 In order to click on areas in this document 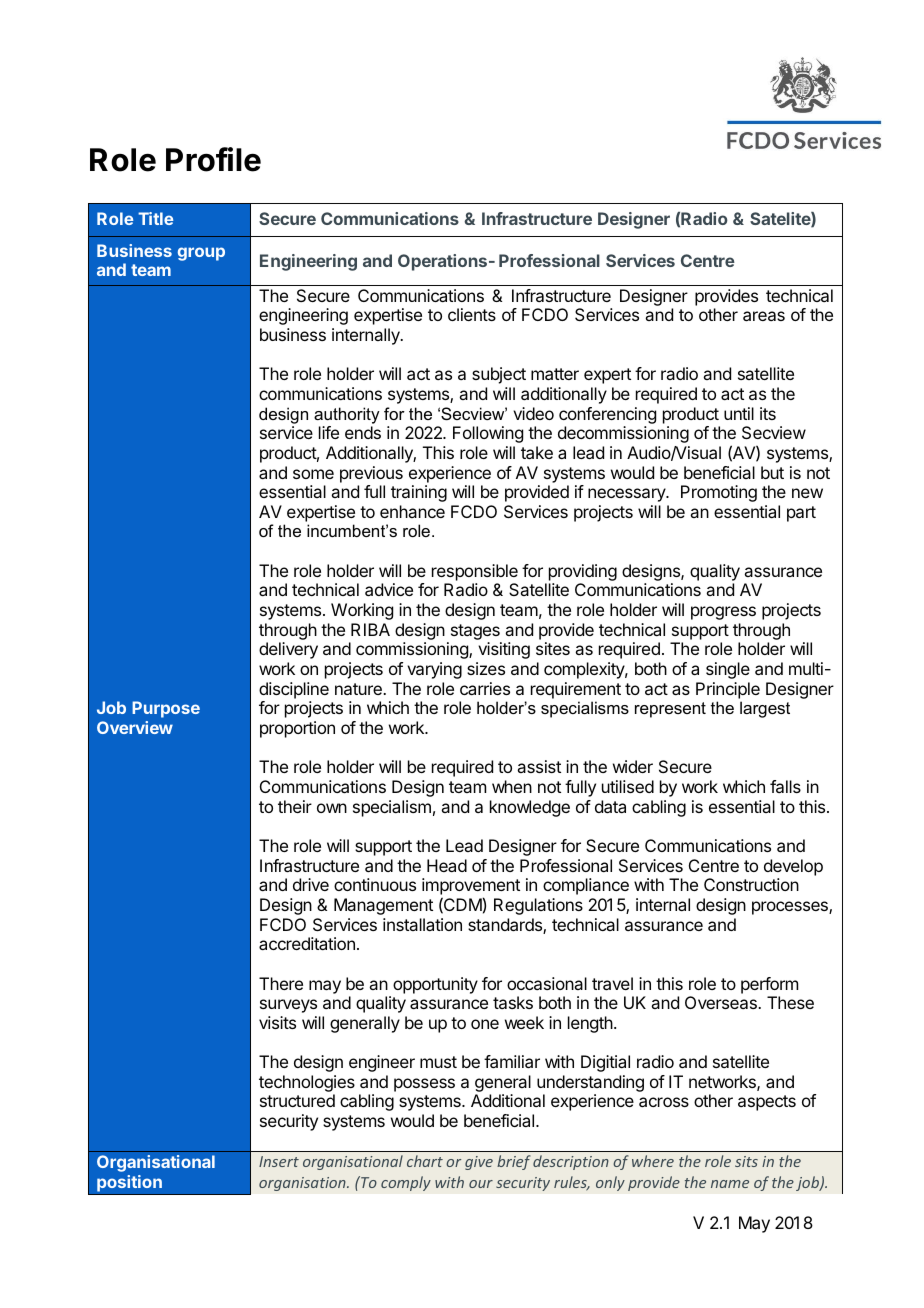, I will do `click(764, 316)`.
